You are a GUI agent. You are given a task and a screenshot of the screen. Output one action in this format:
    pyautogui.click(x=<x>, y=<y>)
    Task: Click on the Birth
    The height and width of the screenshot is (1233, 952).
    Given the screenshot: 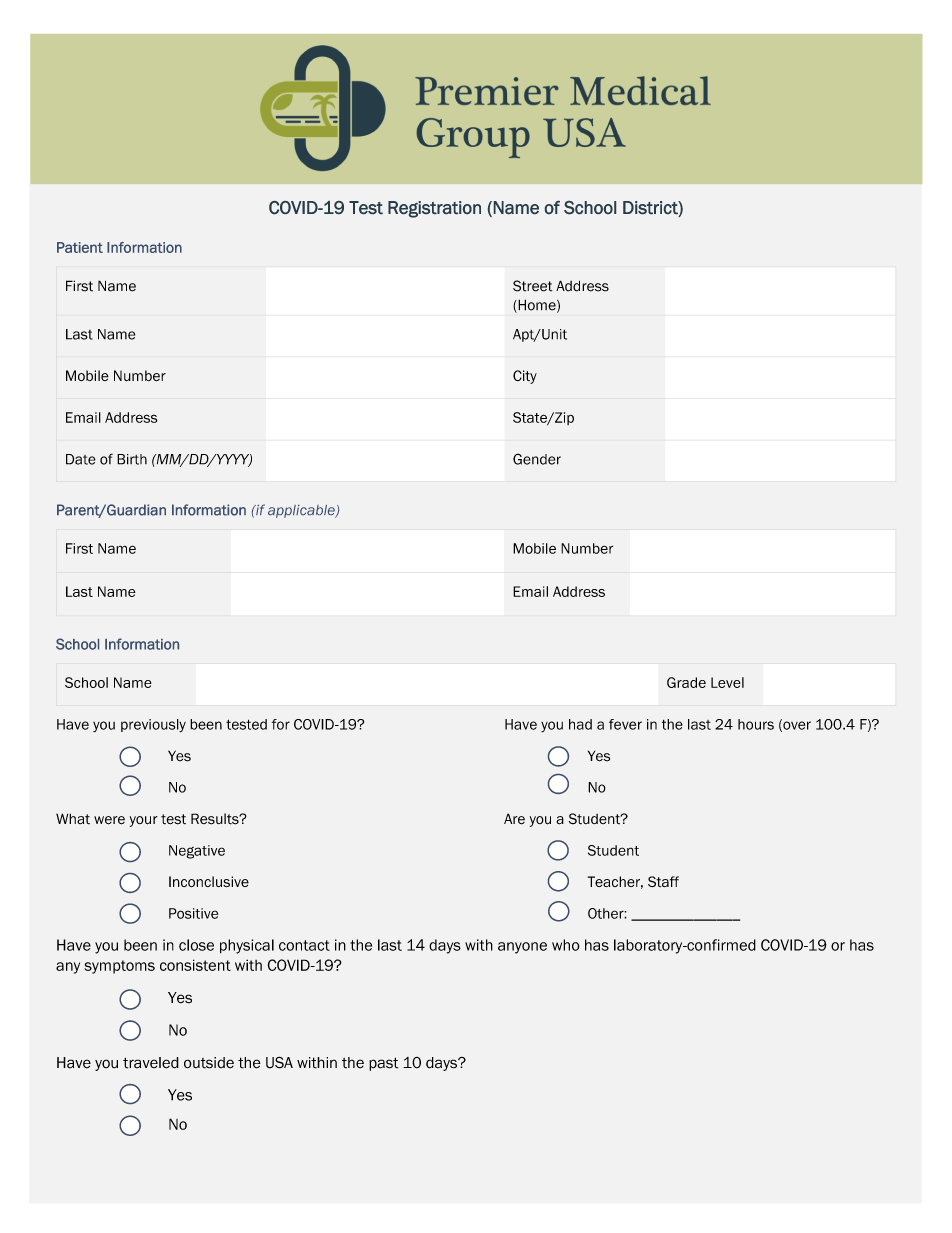 What is the action you would take?
    pyautogui.click(x=132, y=459)
